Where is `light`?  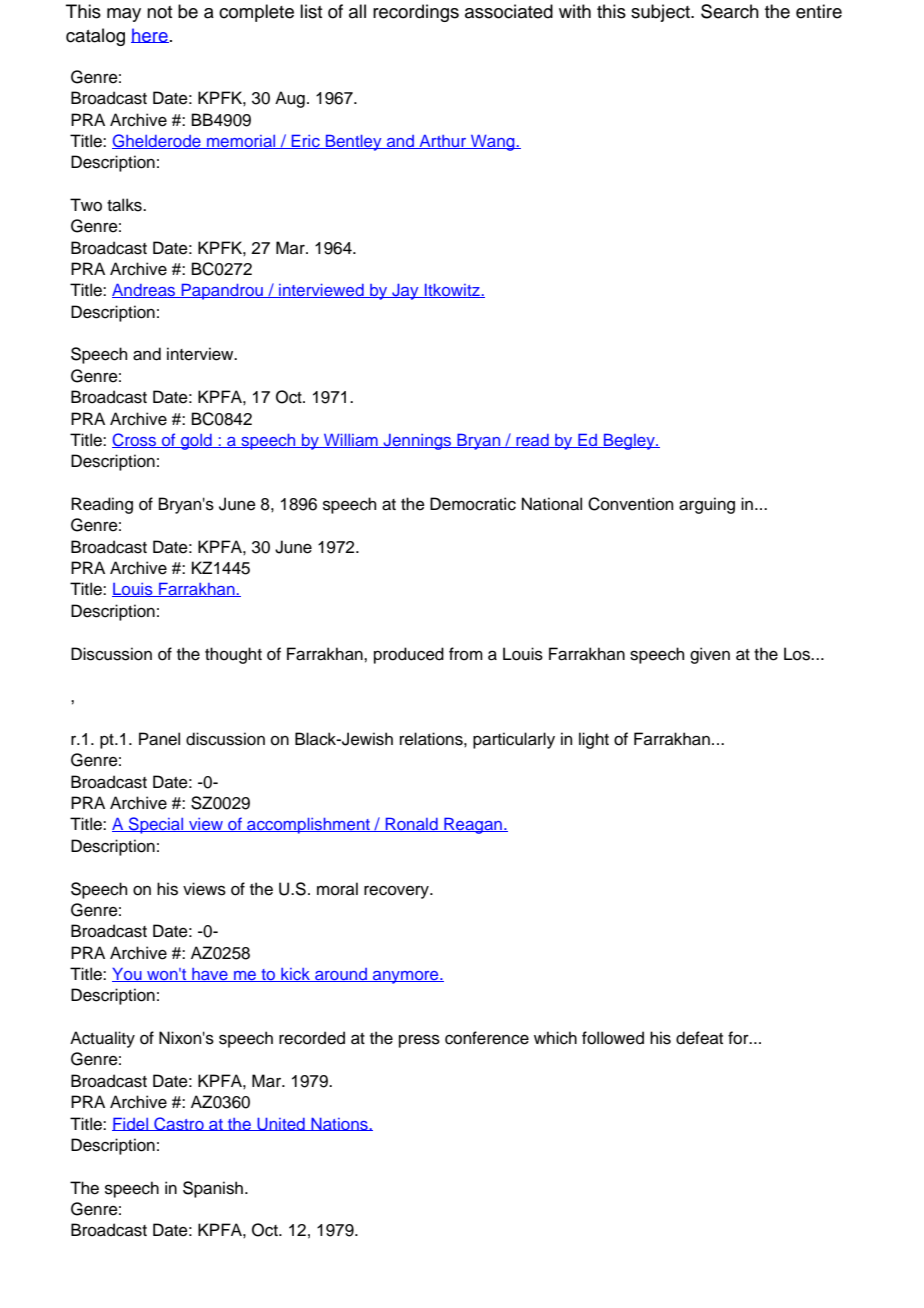 light is located at coordinates (594, 740).
